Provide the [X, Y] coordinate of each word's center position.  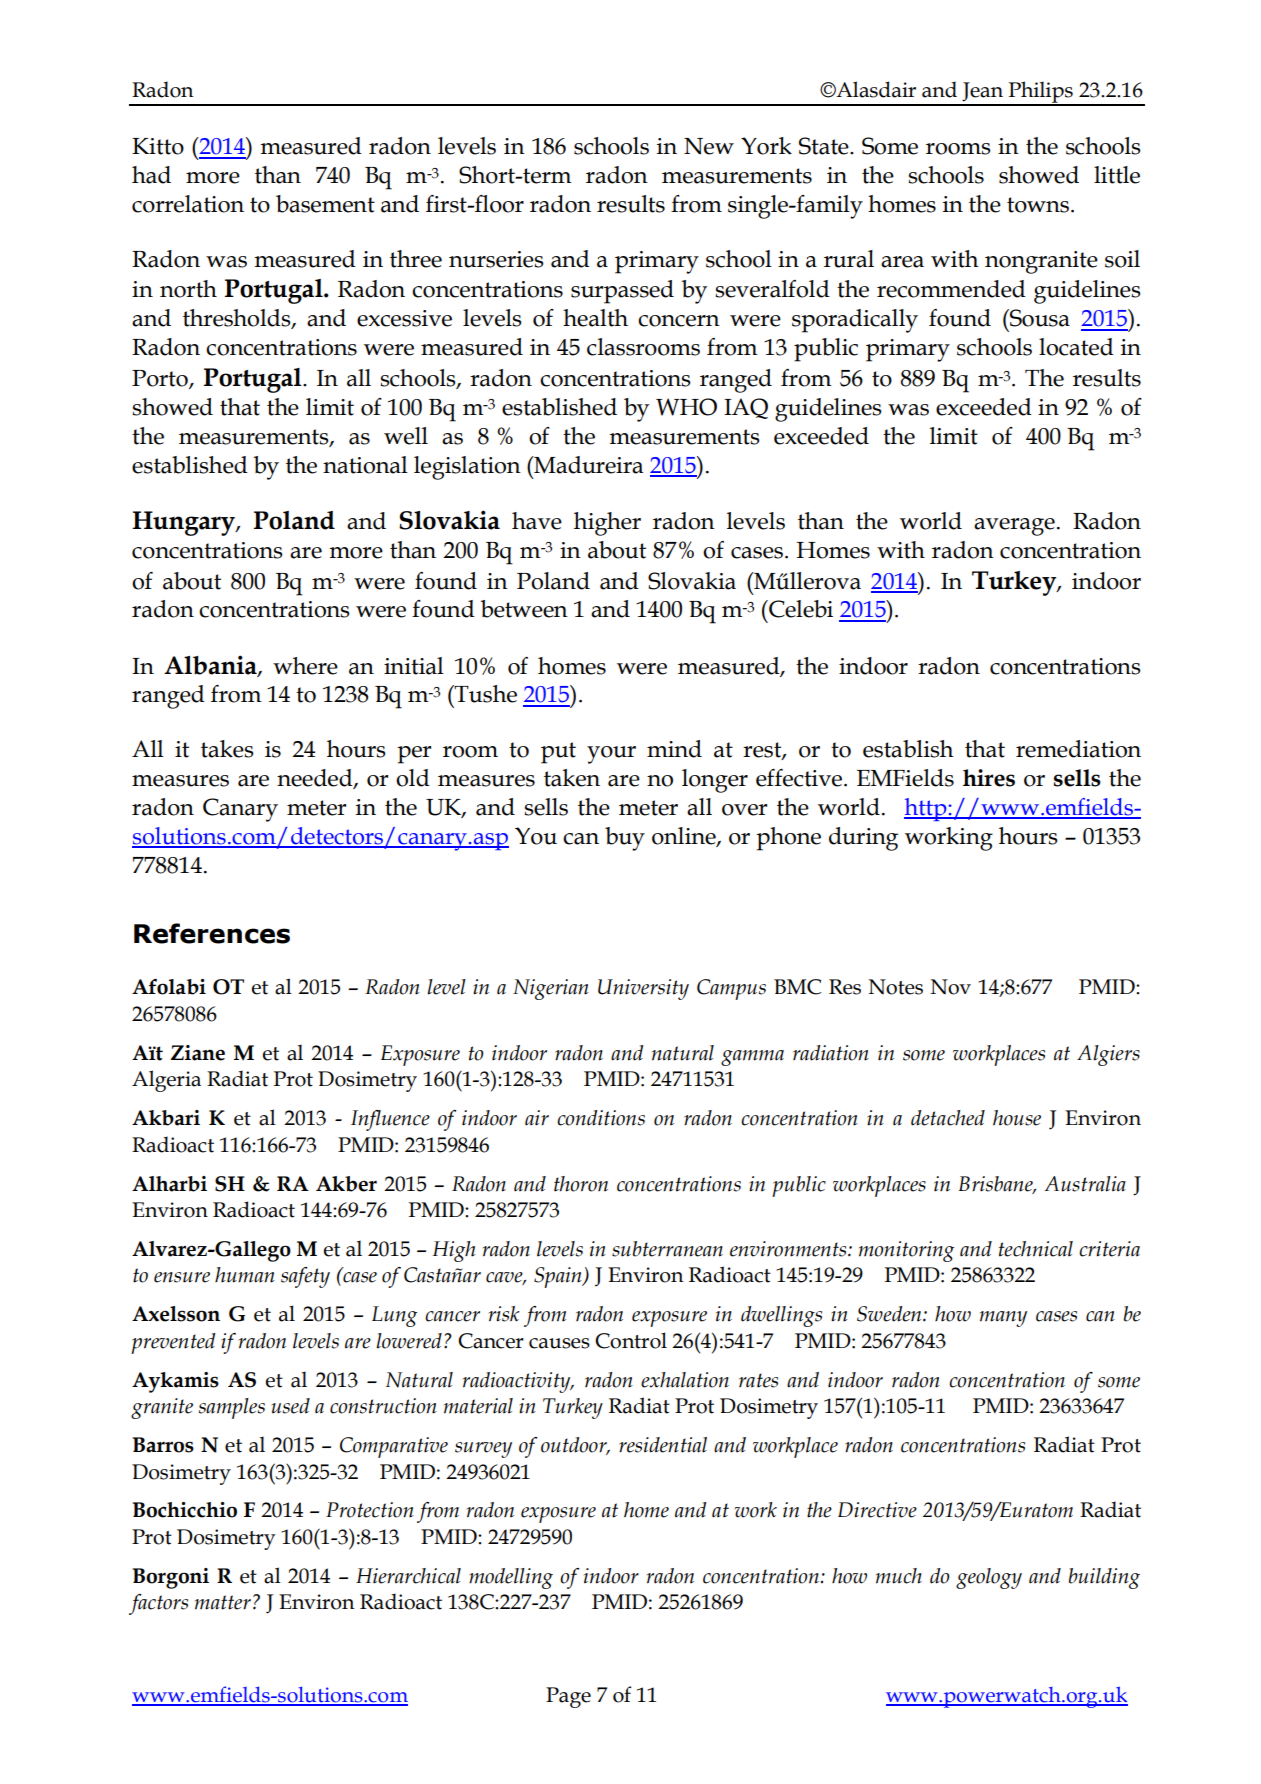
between [524, 609]
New [709, 146]
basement [325, 204]
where [305, 666]
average [1014, 527]
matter [223, 1602]
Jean [982, 92]
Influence [390, 1120]
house [1017, 1118]
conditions [601, 1118]
